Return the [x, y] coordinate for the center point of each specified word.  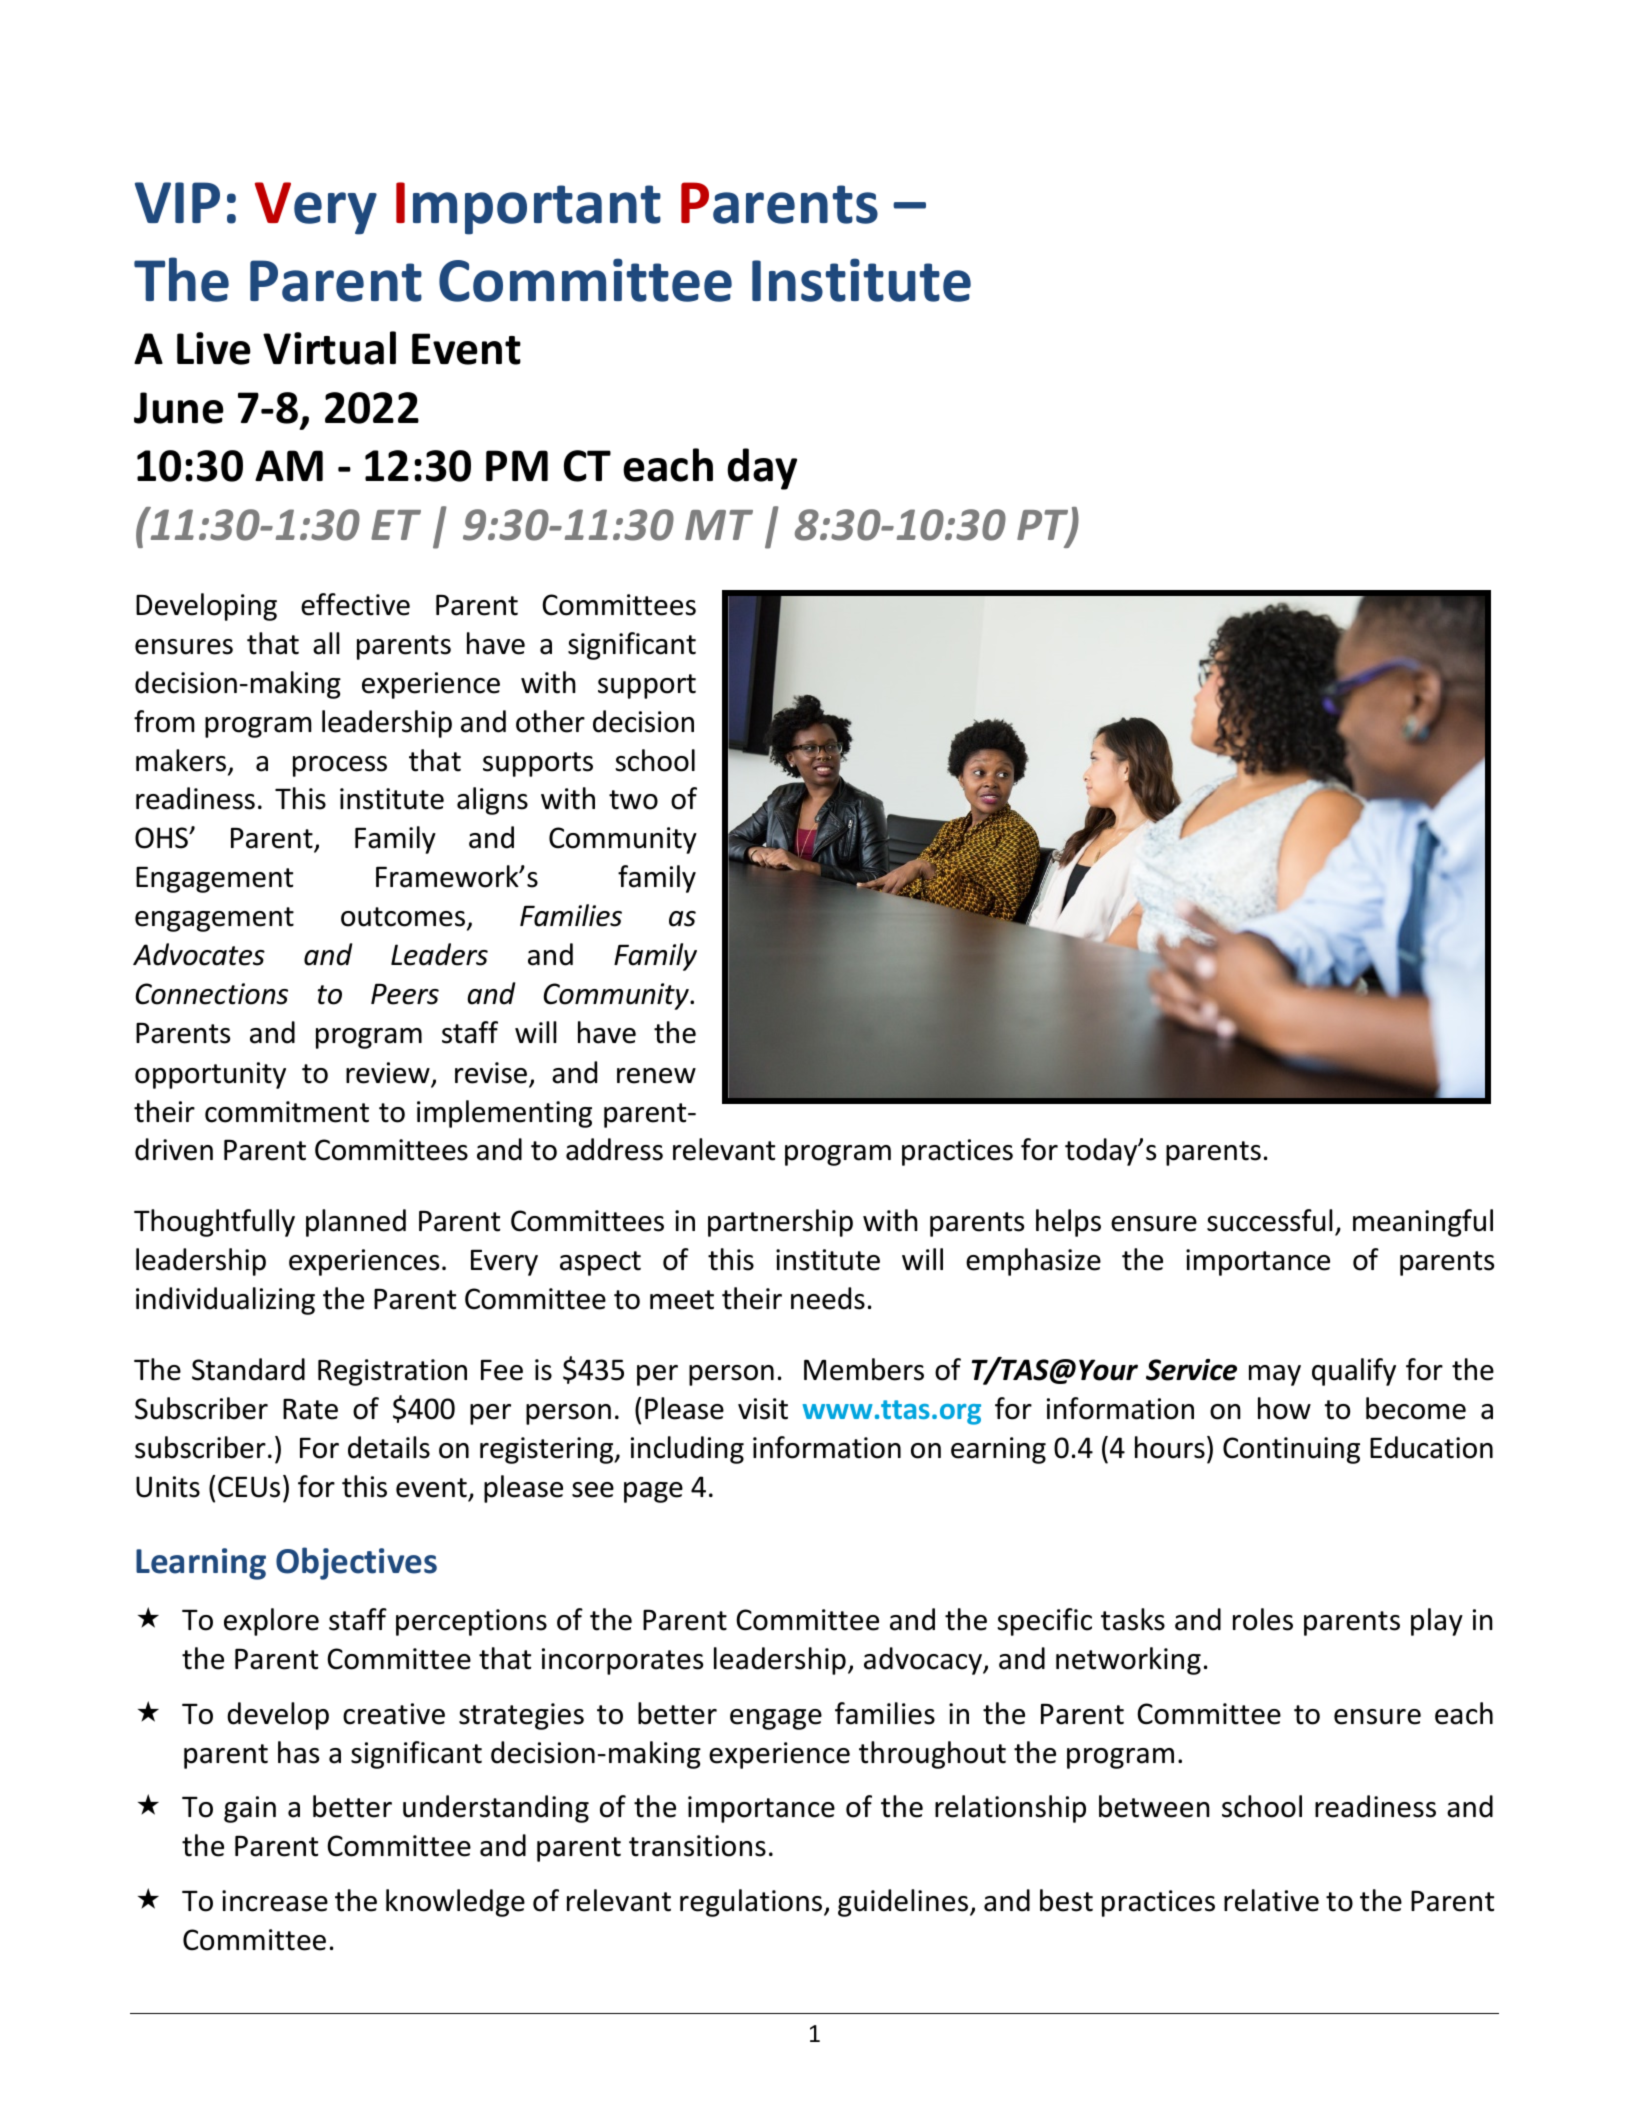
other [550, 721]
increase [275, 1901]
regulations [752, 1903]
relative [1271, 1900]
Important [528, 208]
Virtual [329, 348]
